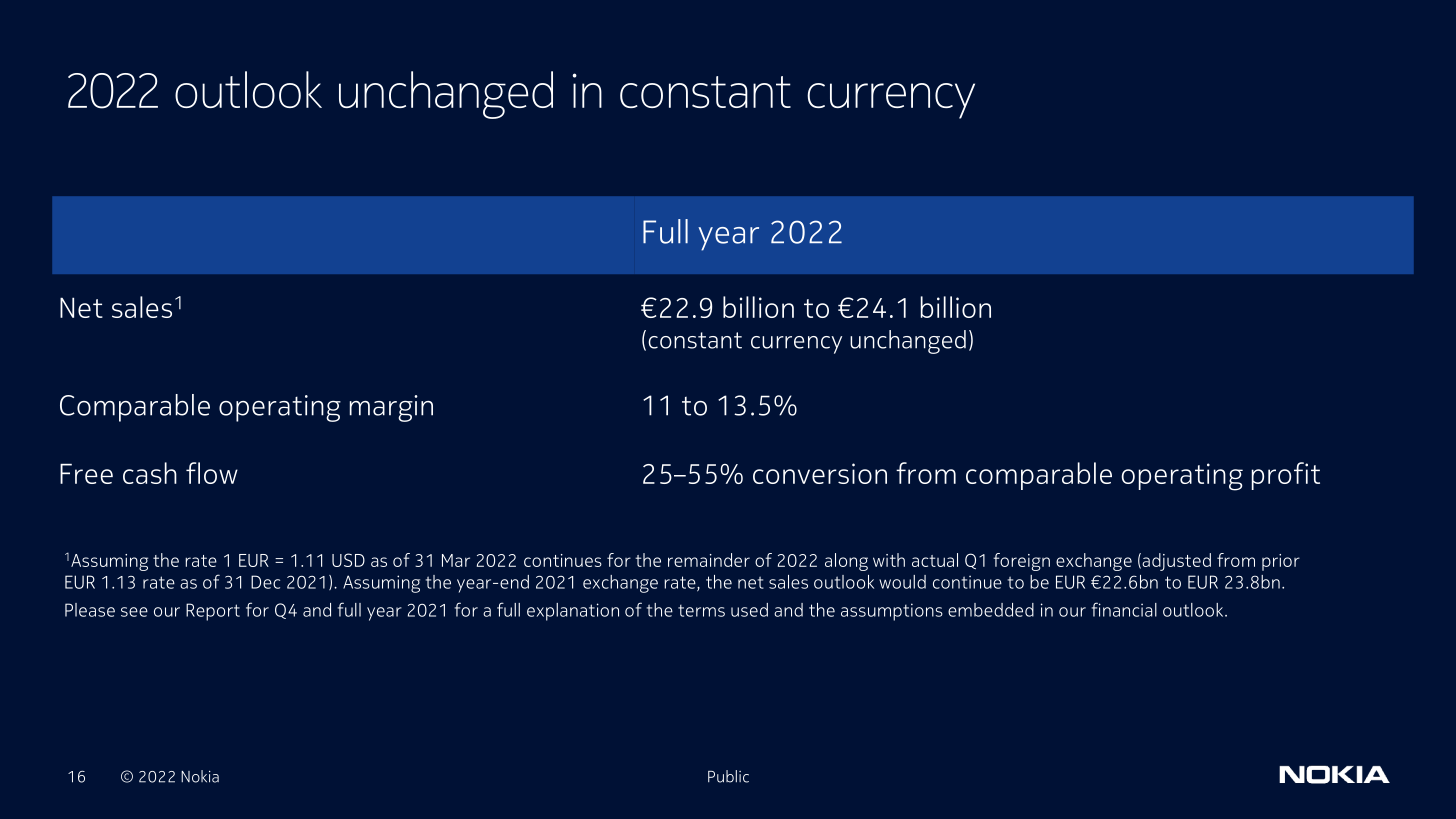  What do you see at coordinates (391, 408) in the screenshot?
I see `margin` at bounding box center [391, 408].
